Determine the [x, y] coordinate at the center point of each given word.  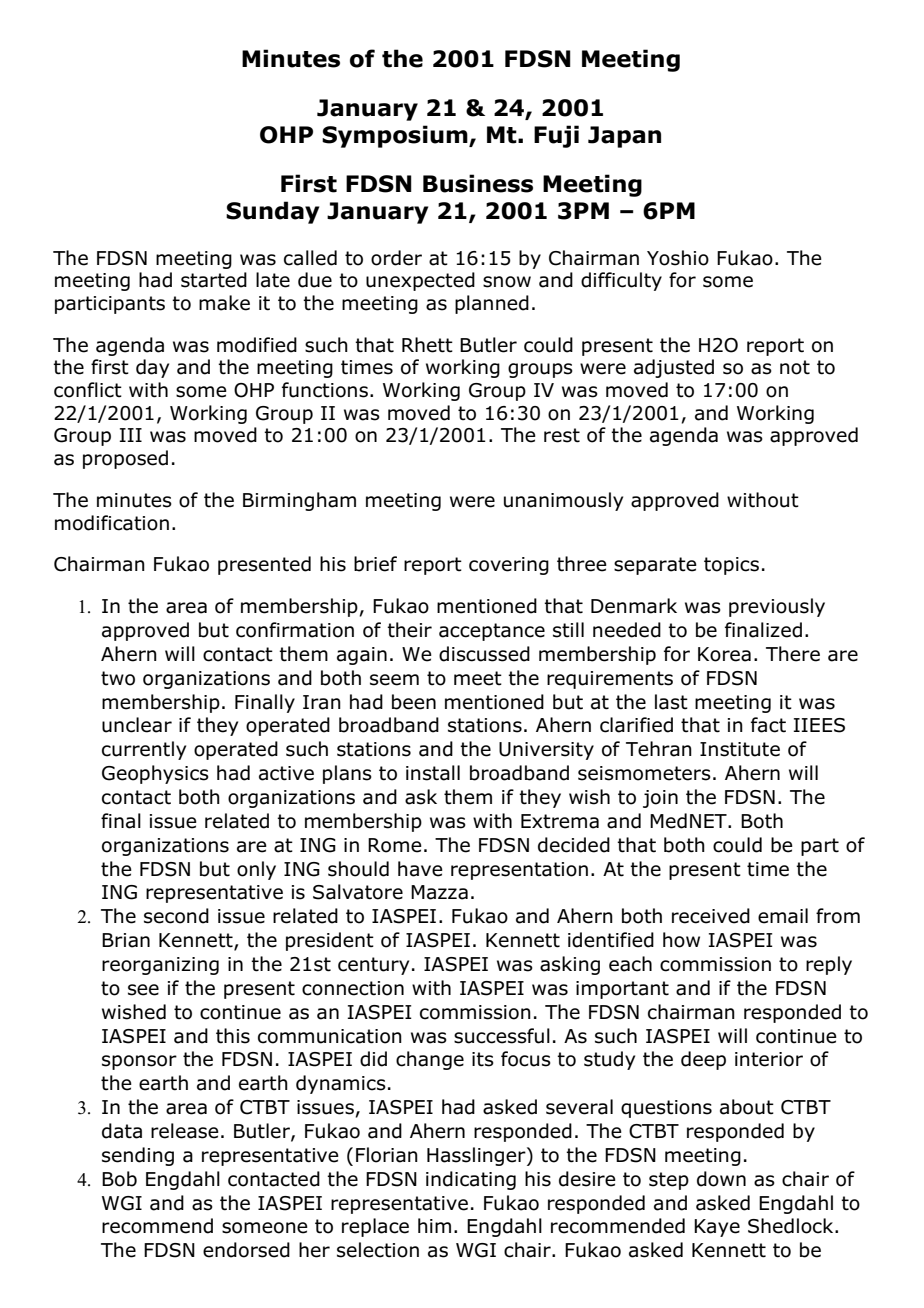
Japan [624, 137]
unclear [137, 725]
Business [478, 183]
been [414, 702]
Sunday [272, 212]
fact [768, 725]
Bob [119, 1179]
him [434, 1225]
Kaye [717, 1228]
